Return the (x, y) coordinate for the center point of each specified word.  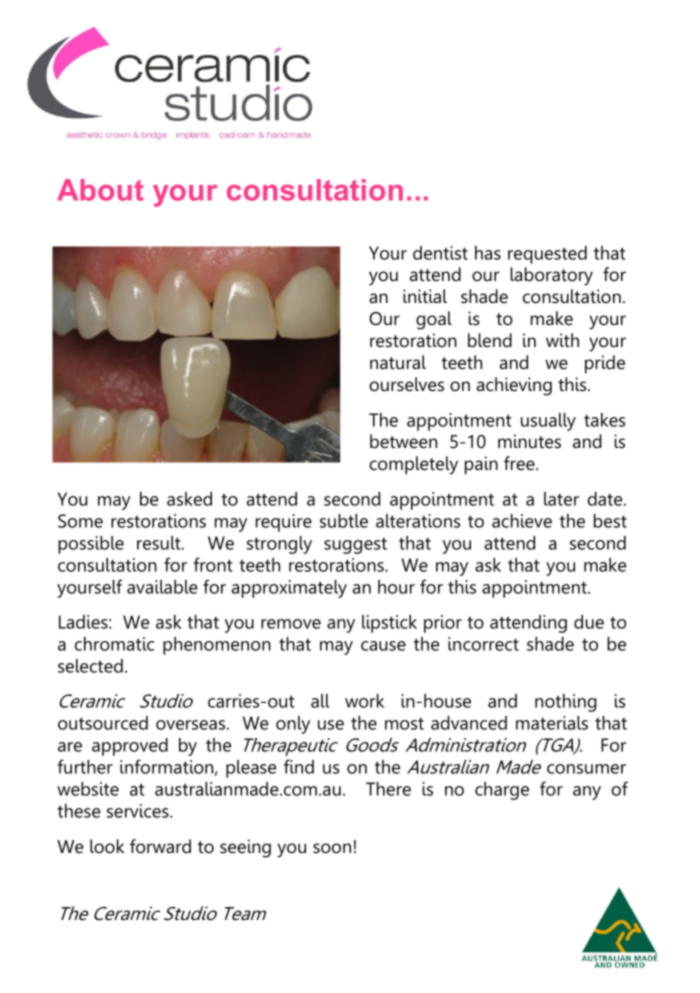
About (100, 190)
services (139, 811)
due (589, 622)
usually (548, 422)
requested (547, 255)
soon (332, 848)
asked (189, 499)
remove (291, 624)
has (488, 253)
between (403, 441)
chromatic (114, 644)
